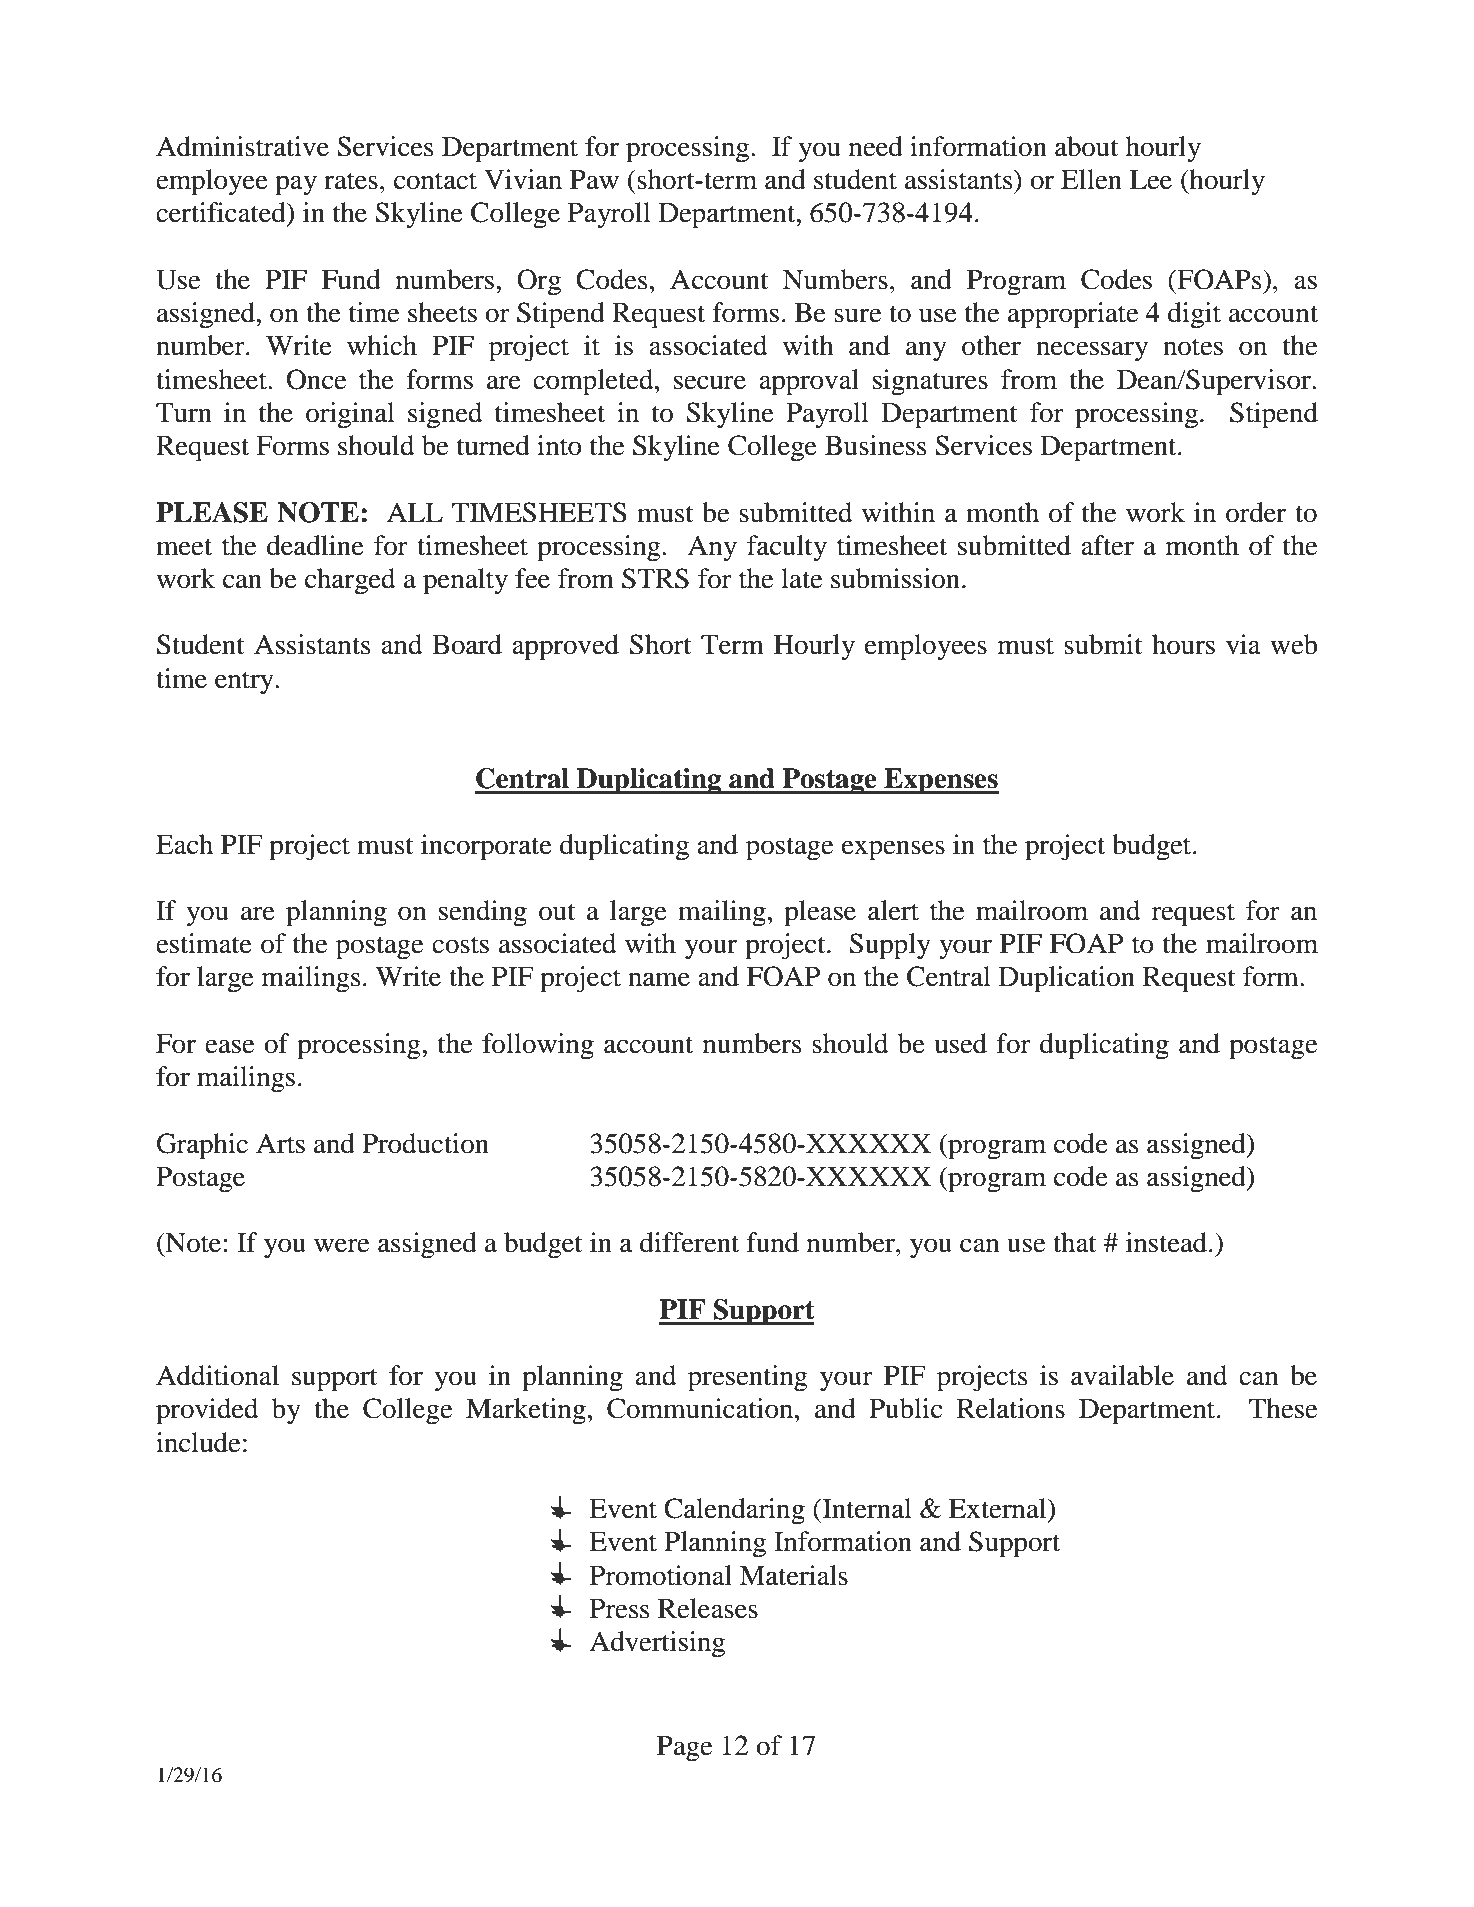 This image has width=1474, height=1907. Describe the element at coordinates (204, 943) in the image. I see `estimate` at that location.
